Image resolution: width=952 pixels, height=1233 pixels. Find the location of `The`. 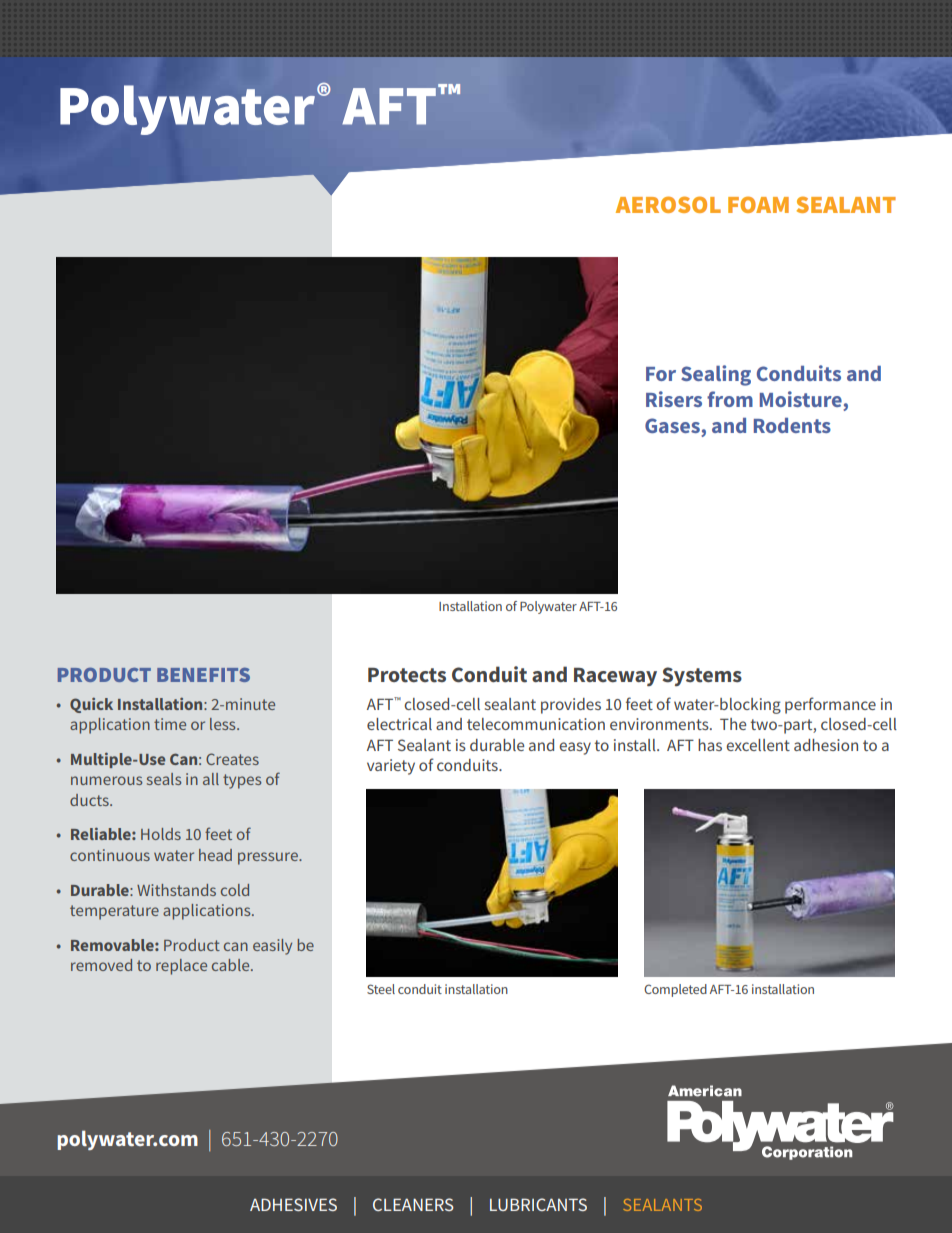

The is located at coordinates (733, 724).
